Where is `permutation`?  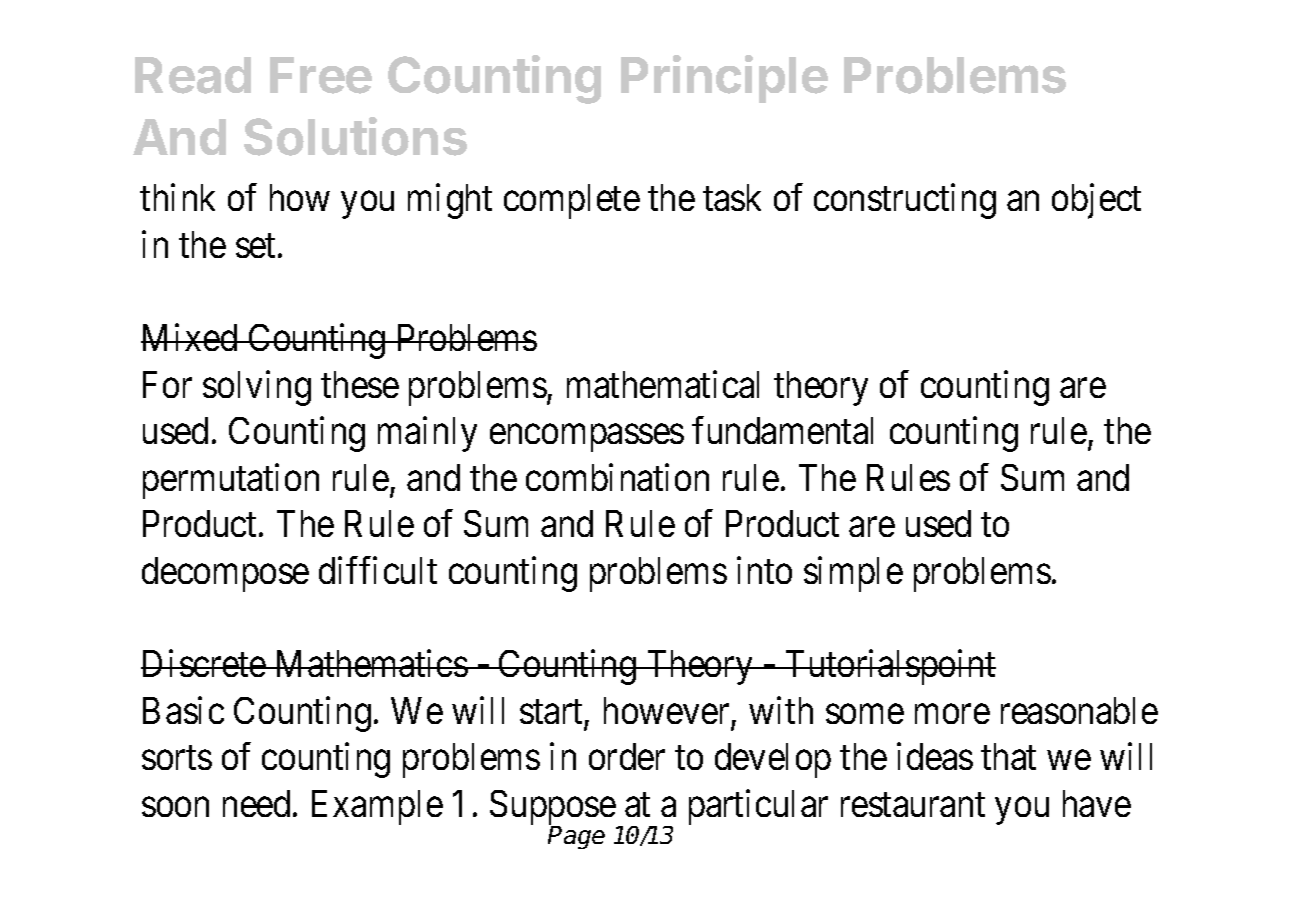
permutation is located at coordinates (231, 481).
